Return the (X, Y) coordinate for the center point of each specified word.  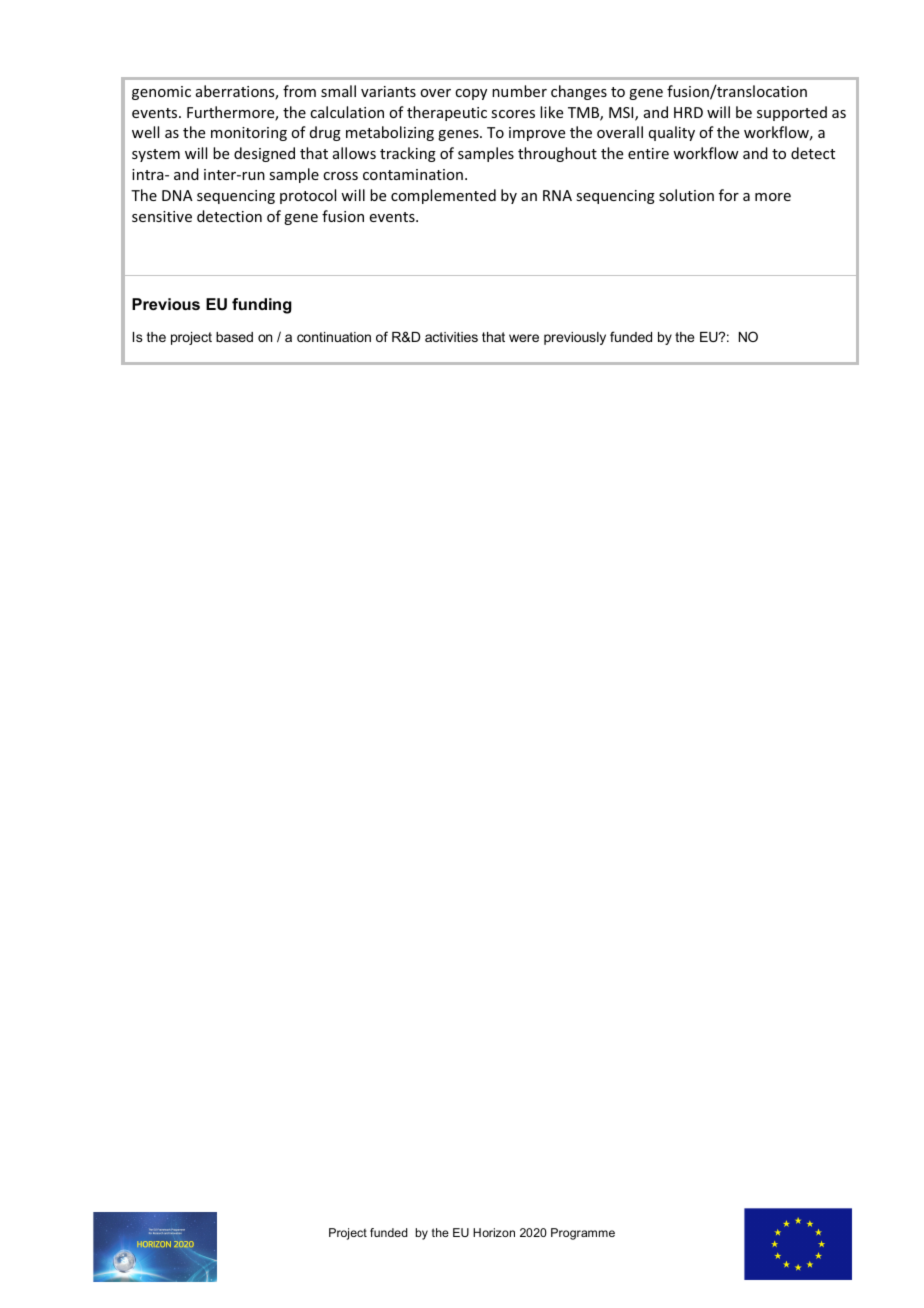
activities (451, 337)
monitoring (249, 134)
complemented (443, 196)
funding (262, 306)
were (524, 338)
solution (686, 195)
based (234, 337)
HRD (688, 112)
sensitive (162, 216)
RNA (557, 195)
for (729, 195)
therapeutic (447, 113)
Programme (583, 1234)
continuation (334, 337)
